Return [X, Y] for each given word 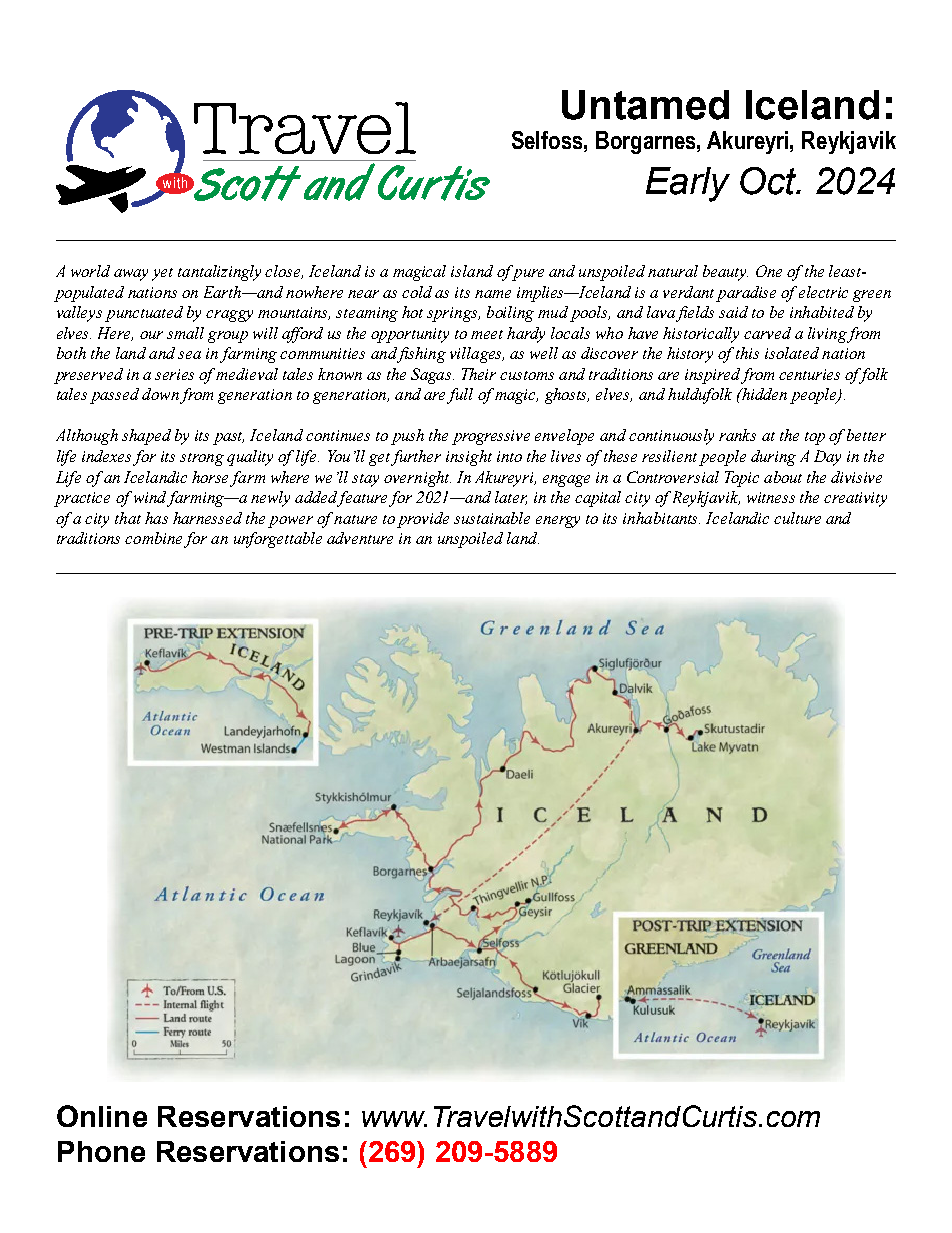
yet [162, 274]
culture [797, 518]
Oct [769, 181]
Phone [101, 1151]
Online [102, 1116]
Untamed [645, 105]
